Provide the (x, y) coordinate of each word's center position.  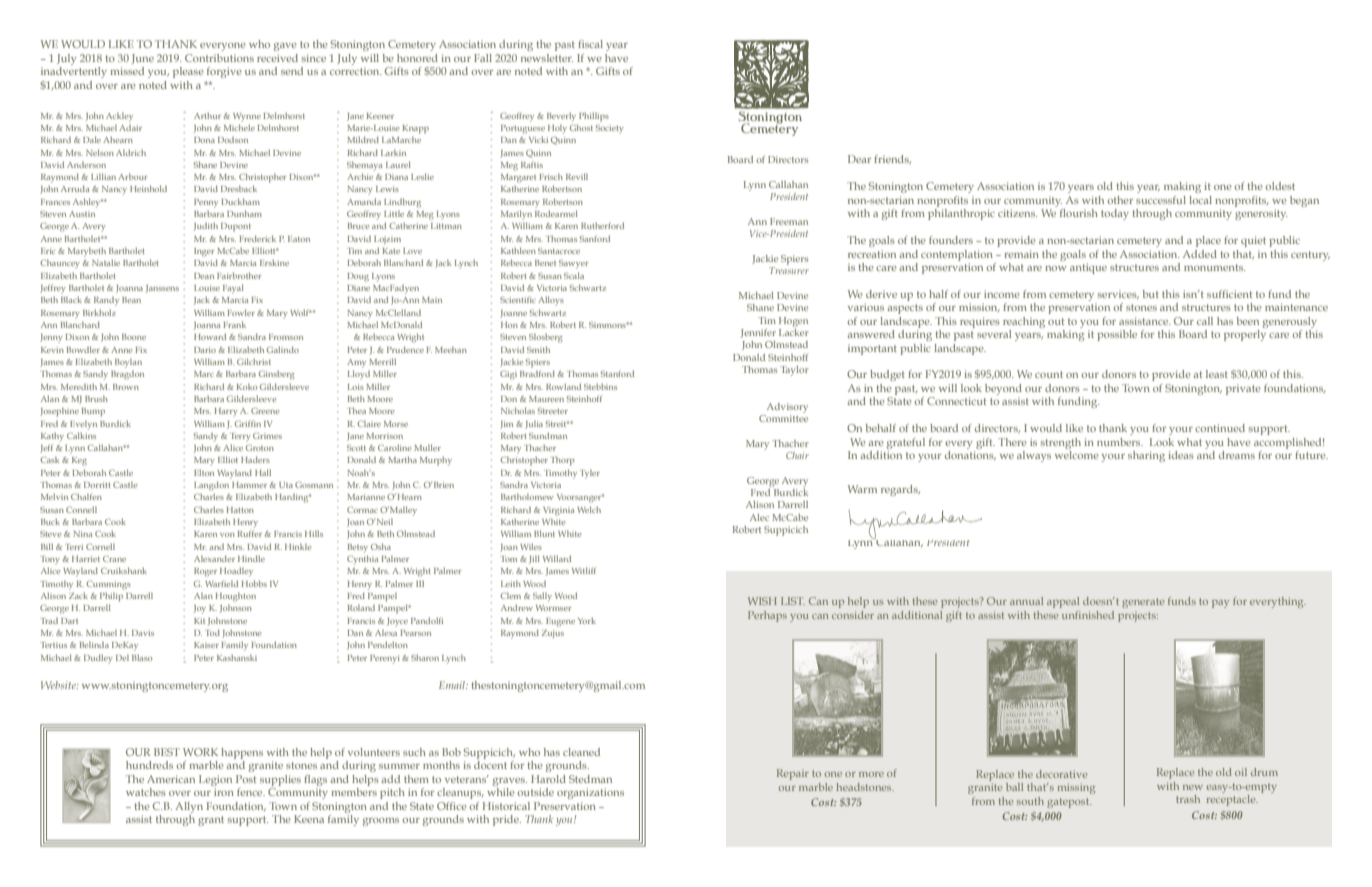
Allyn (189, 807)
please (188, 72)
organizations (590, 793)
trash (1188, 799)
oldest (1280, 186)
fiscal (590, 44)
